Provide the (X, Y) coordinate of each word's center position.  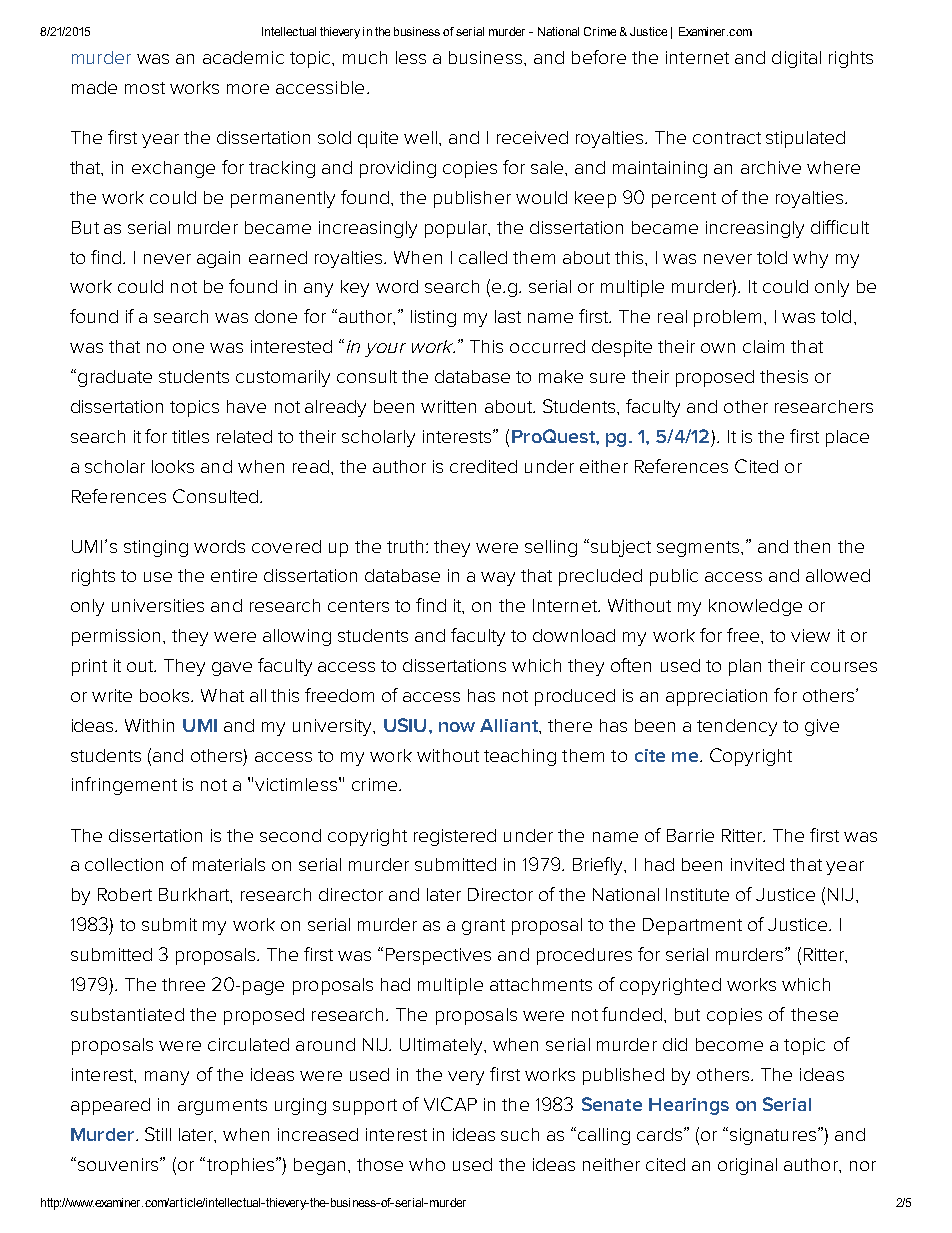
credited (483, 466)
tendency (737, 727)
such (520, 1134)
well (420, 137)
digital (796, 59)
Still (158, 1134)
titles (190, 436)
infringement (124, 786)
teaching (520, 757)
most (145, 88)
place (847, 438)
